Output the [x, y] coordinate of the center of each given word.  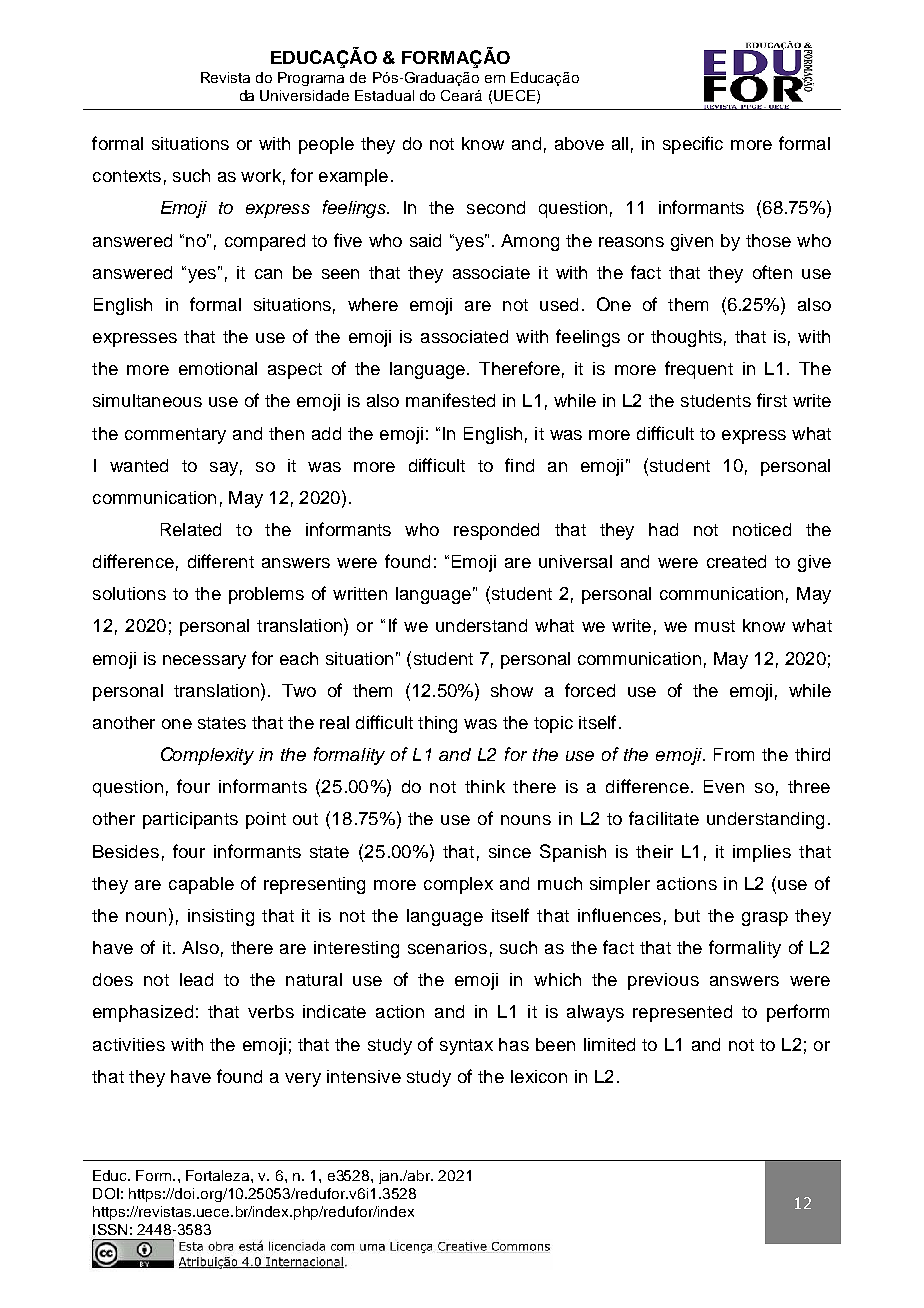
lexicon [539, 1076]
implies [762, 853]
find [519, 465]
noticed [762, 529]
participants [190, 820]
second [496, 207]
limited [609, 1044]
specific [693, 145]
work [261, 175]
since [510, 851]
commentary [175, 436]
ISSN [110, 1229]
